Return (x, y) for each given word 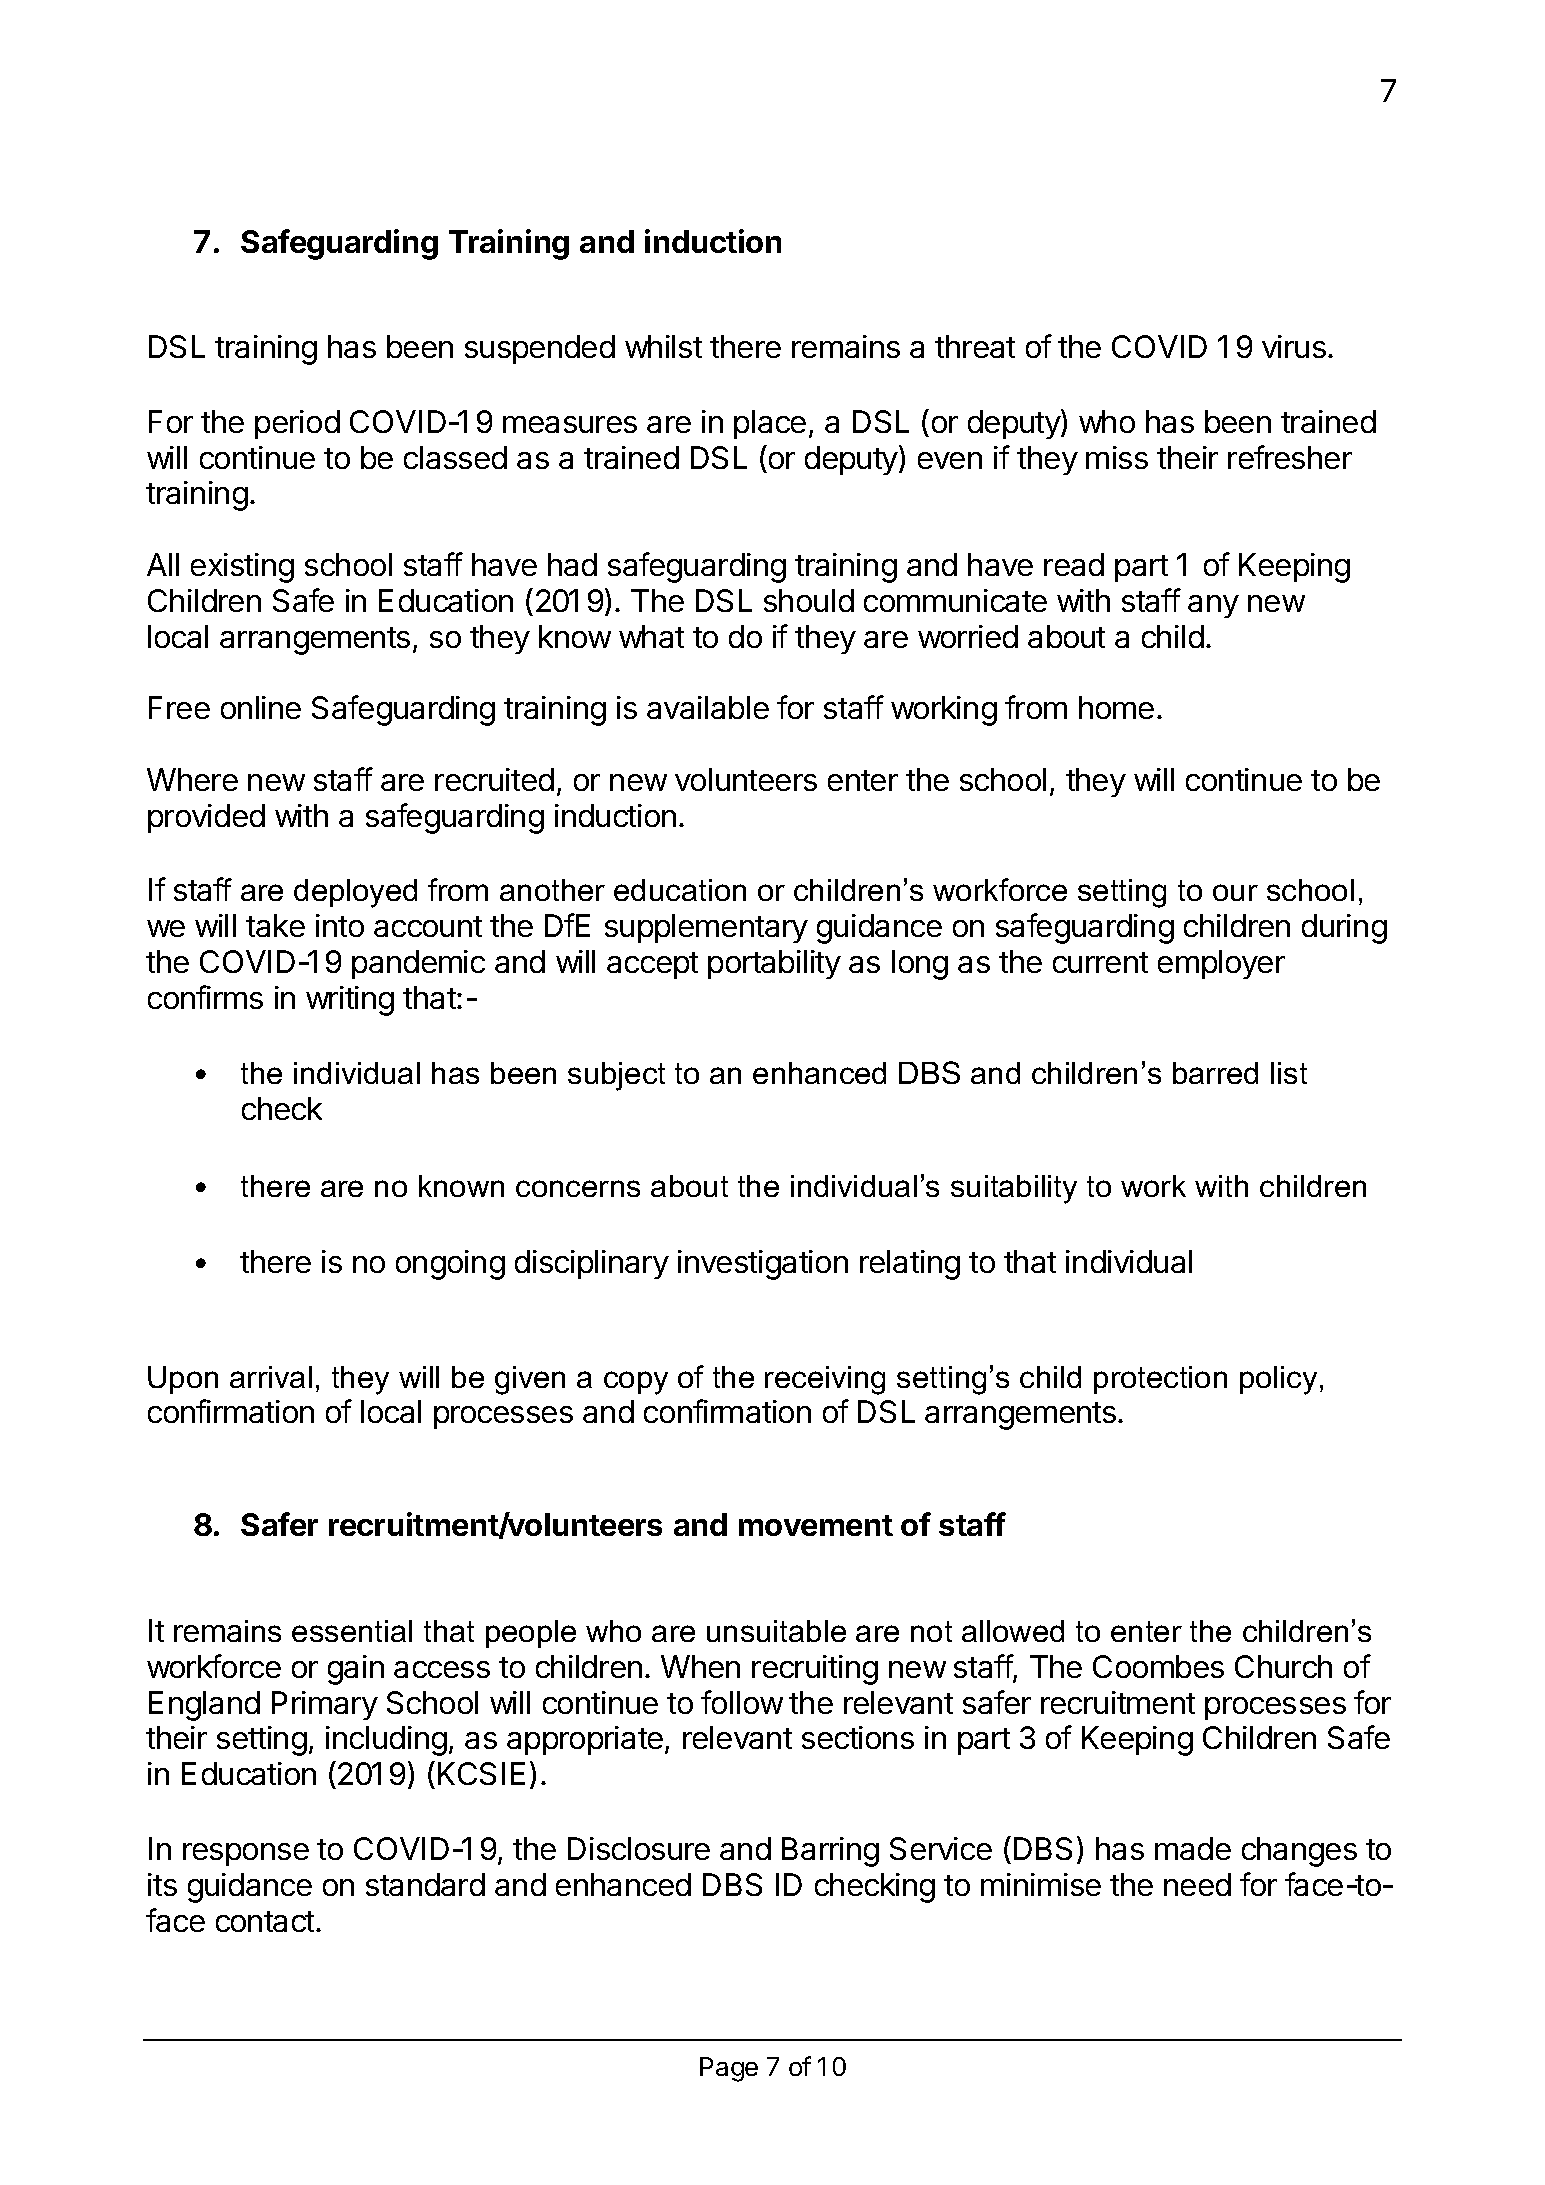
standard (425, 1884)
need (1197, 1884)
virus (1294, 346)
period (297, 424)
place (770, 424)
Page (729, 2069)
